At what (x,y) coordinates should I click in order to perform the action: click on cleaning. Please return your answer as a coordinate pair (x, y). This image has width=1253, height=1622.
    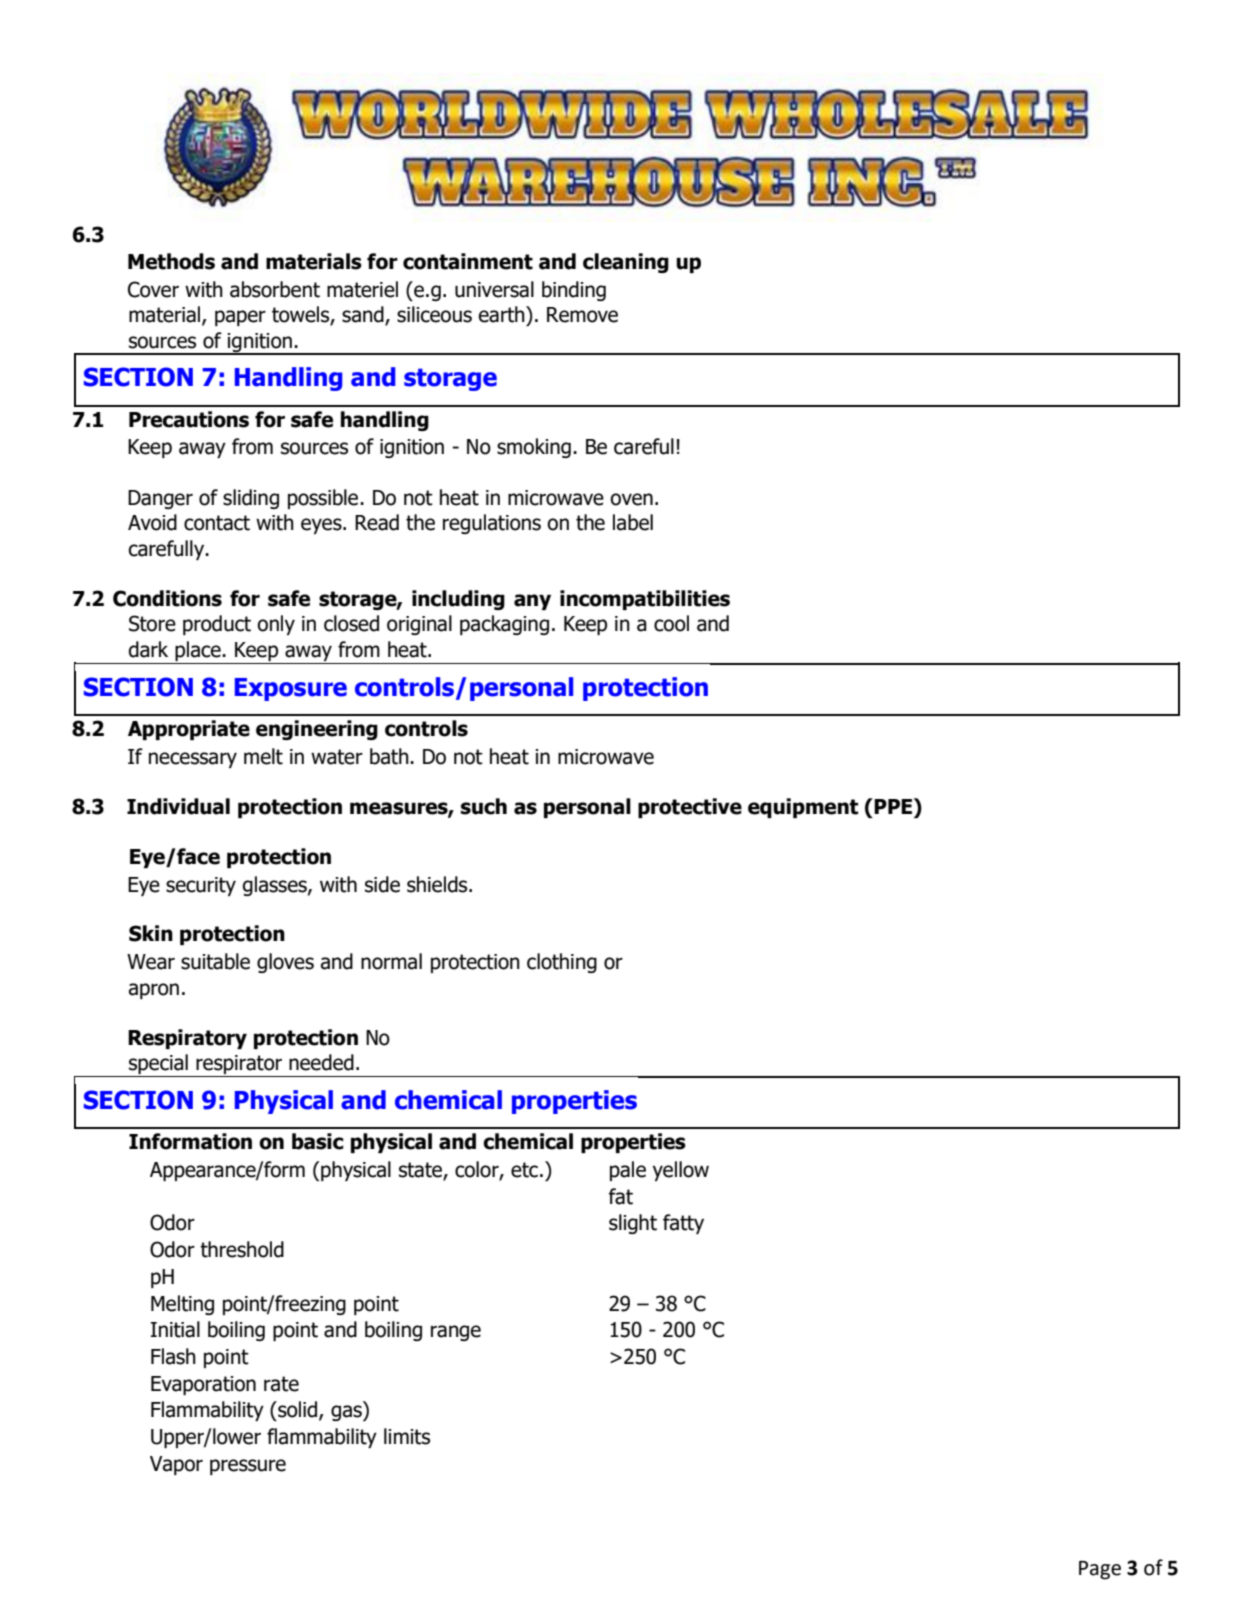
    Looking at the image, I should click on (626, 263).
